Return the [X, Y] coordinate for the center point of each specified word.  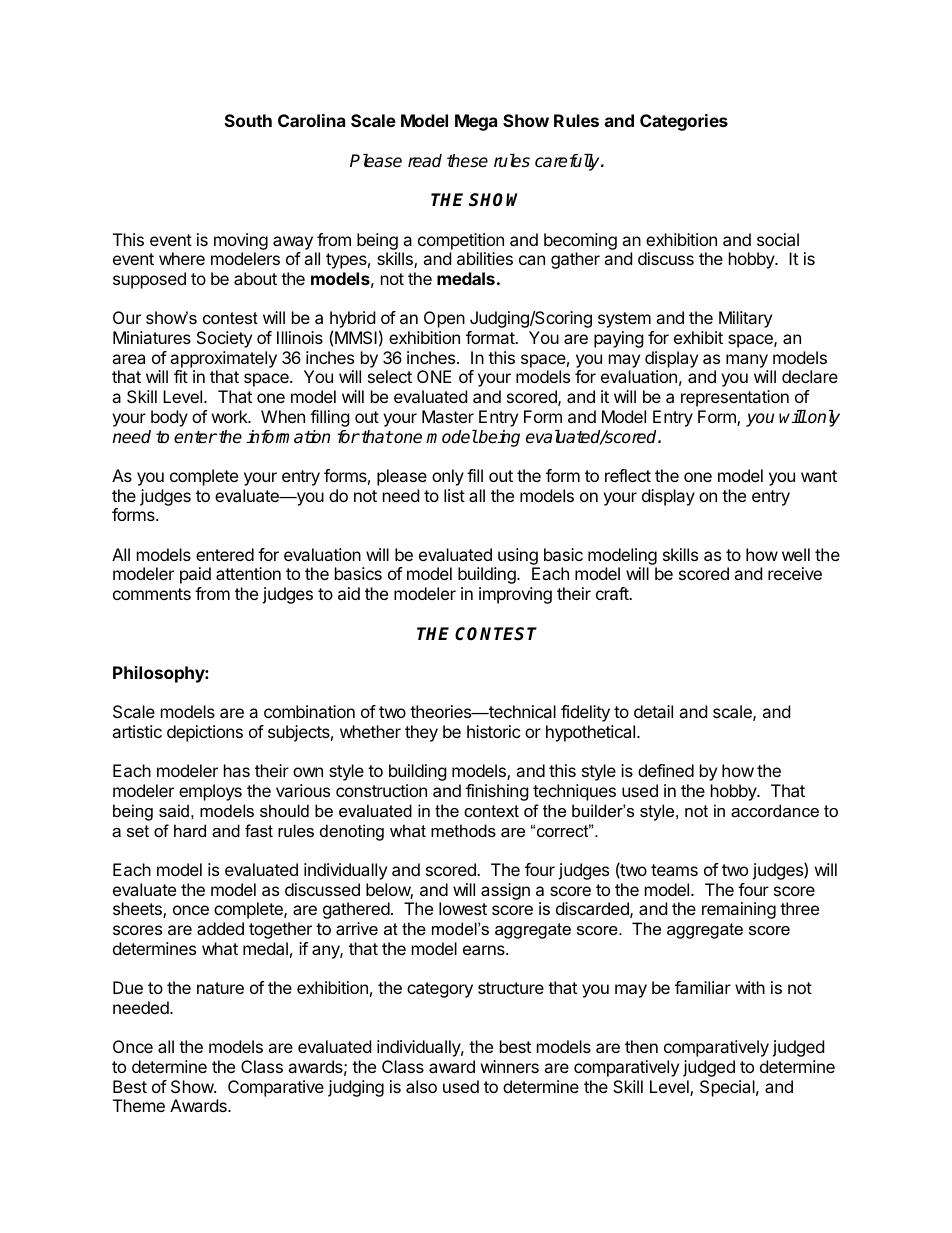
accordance [775, 810]
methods [463, 830]
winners [510, 1066]
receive [795, 573]
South [248, 120]
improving [515, 595]
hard [190, 830]
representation [735, 398]
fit [181, 376]
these [467, 161]
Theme [139, 1105]
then [641, 1046]
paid [195, 575]
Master [448, 416]
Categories [684, 122]
